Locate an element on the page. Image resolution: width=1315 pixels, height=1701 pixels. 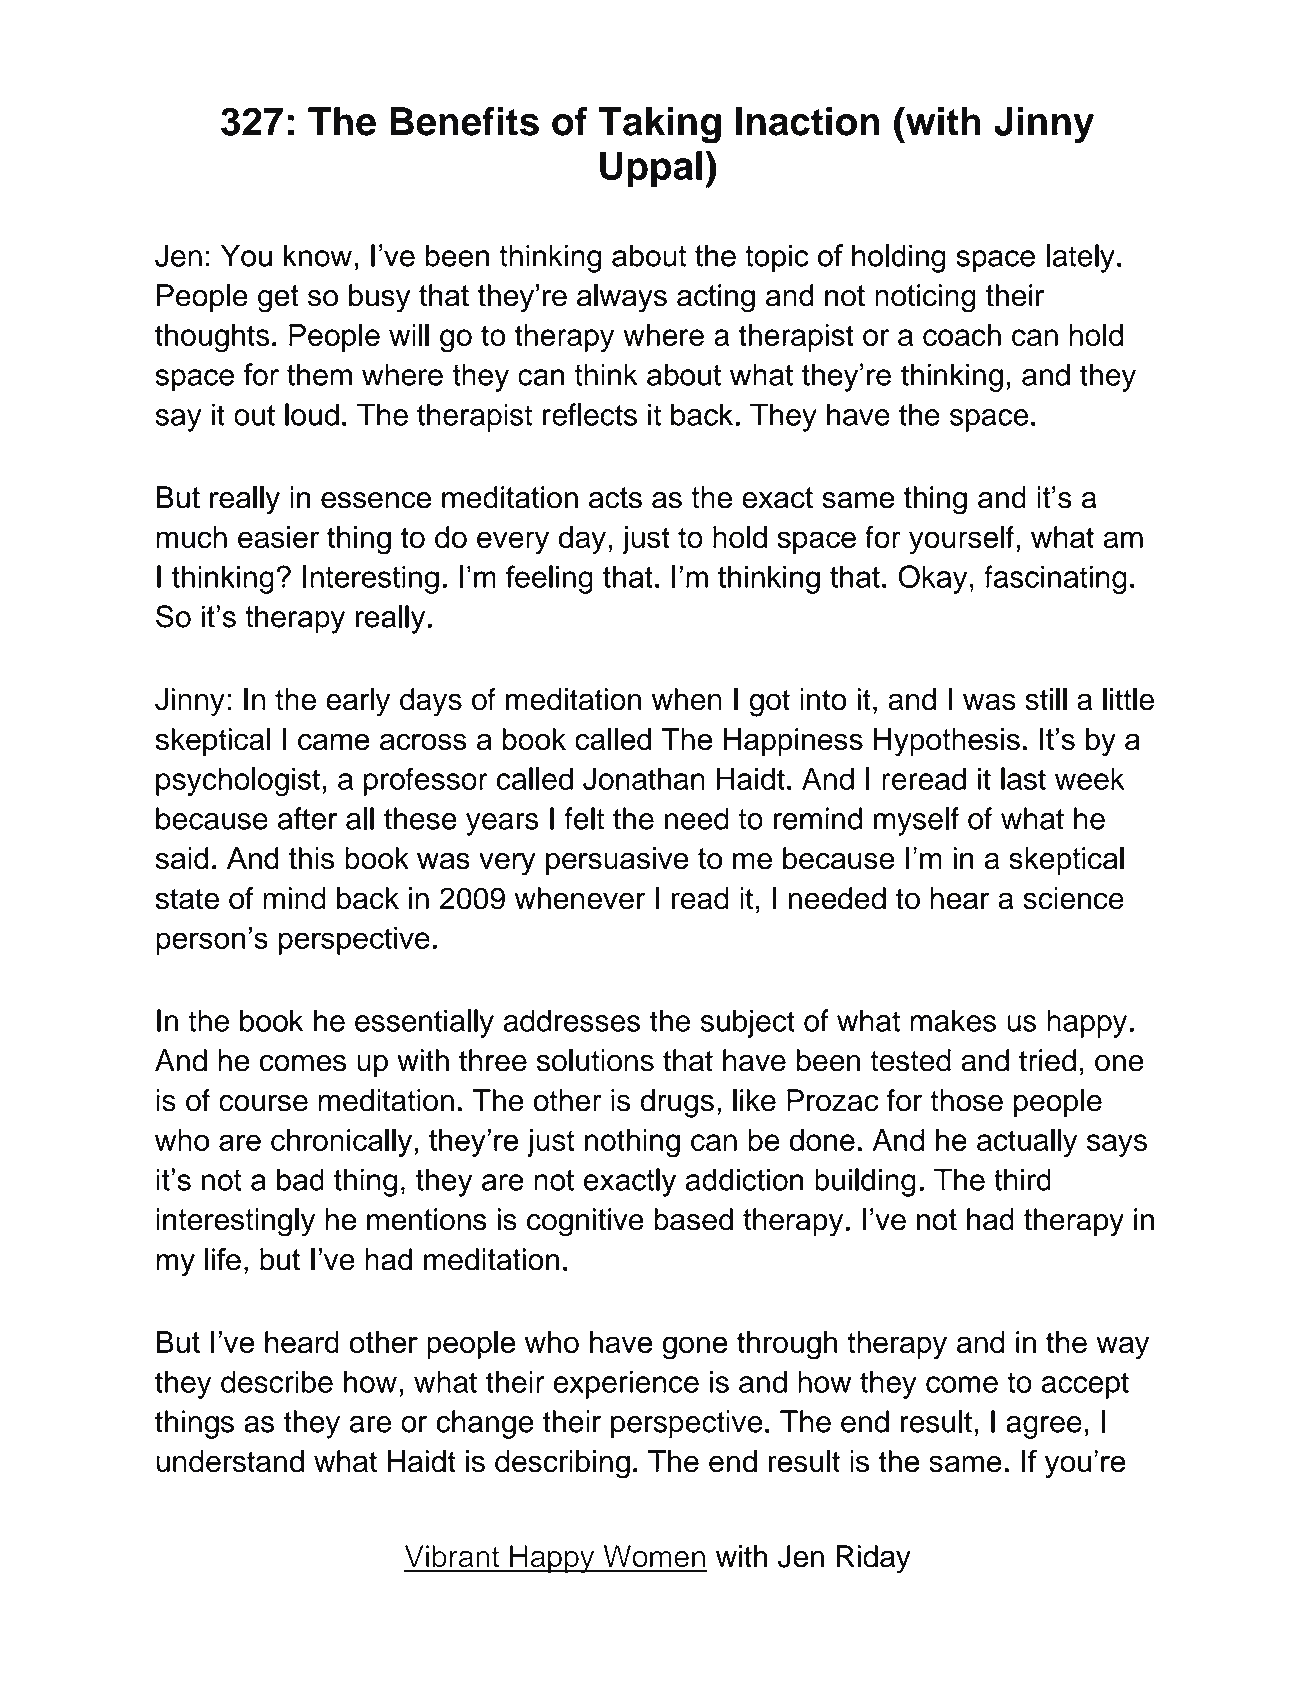
last is located at coordinates (1023, 778).
